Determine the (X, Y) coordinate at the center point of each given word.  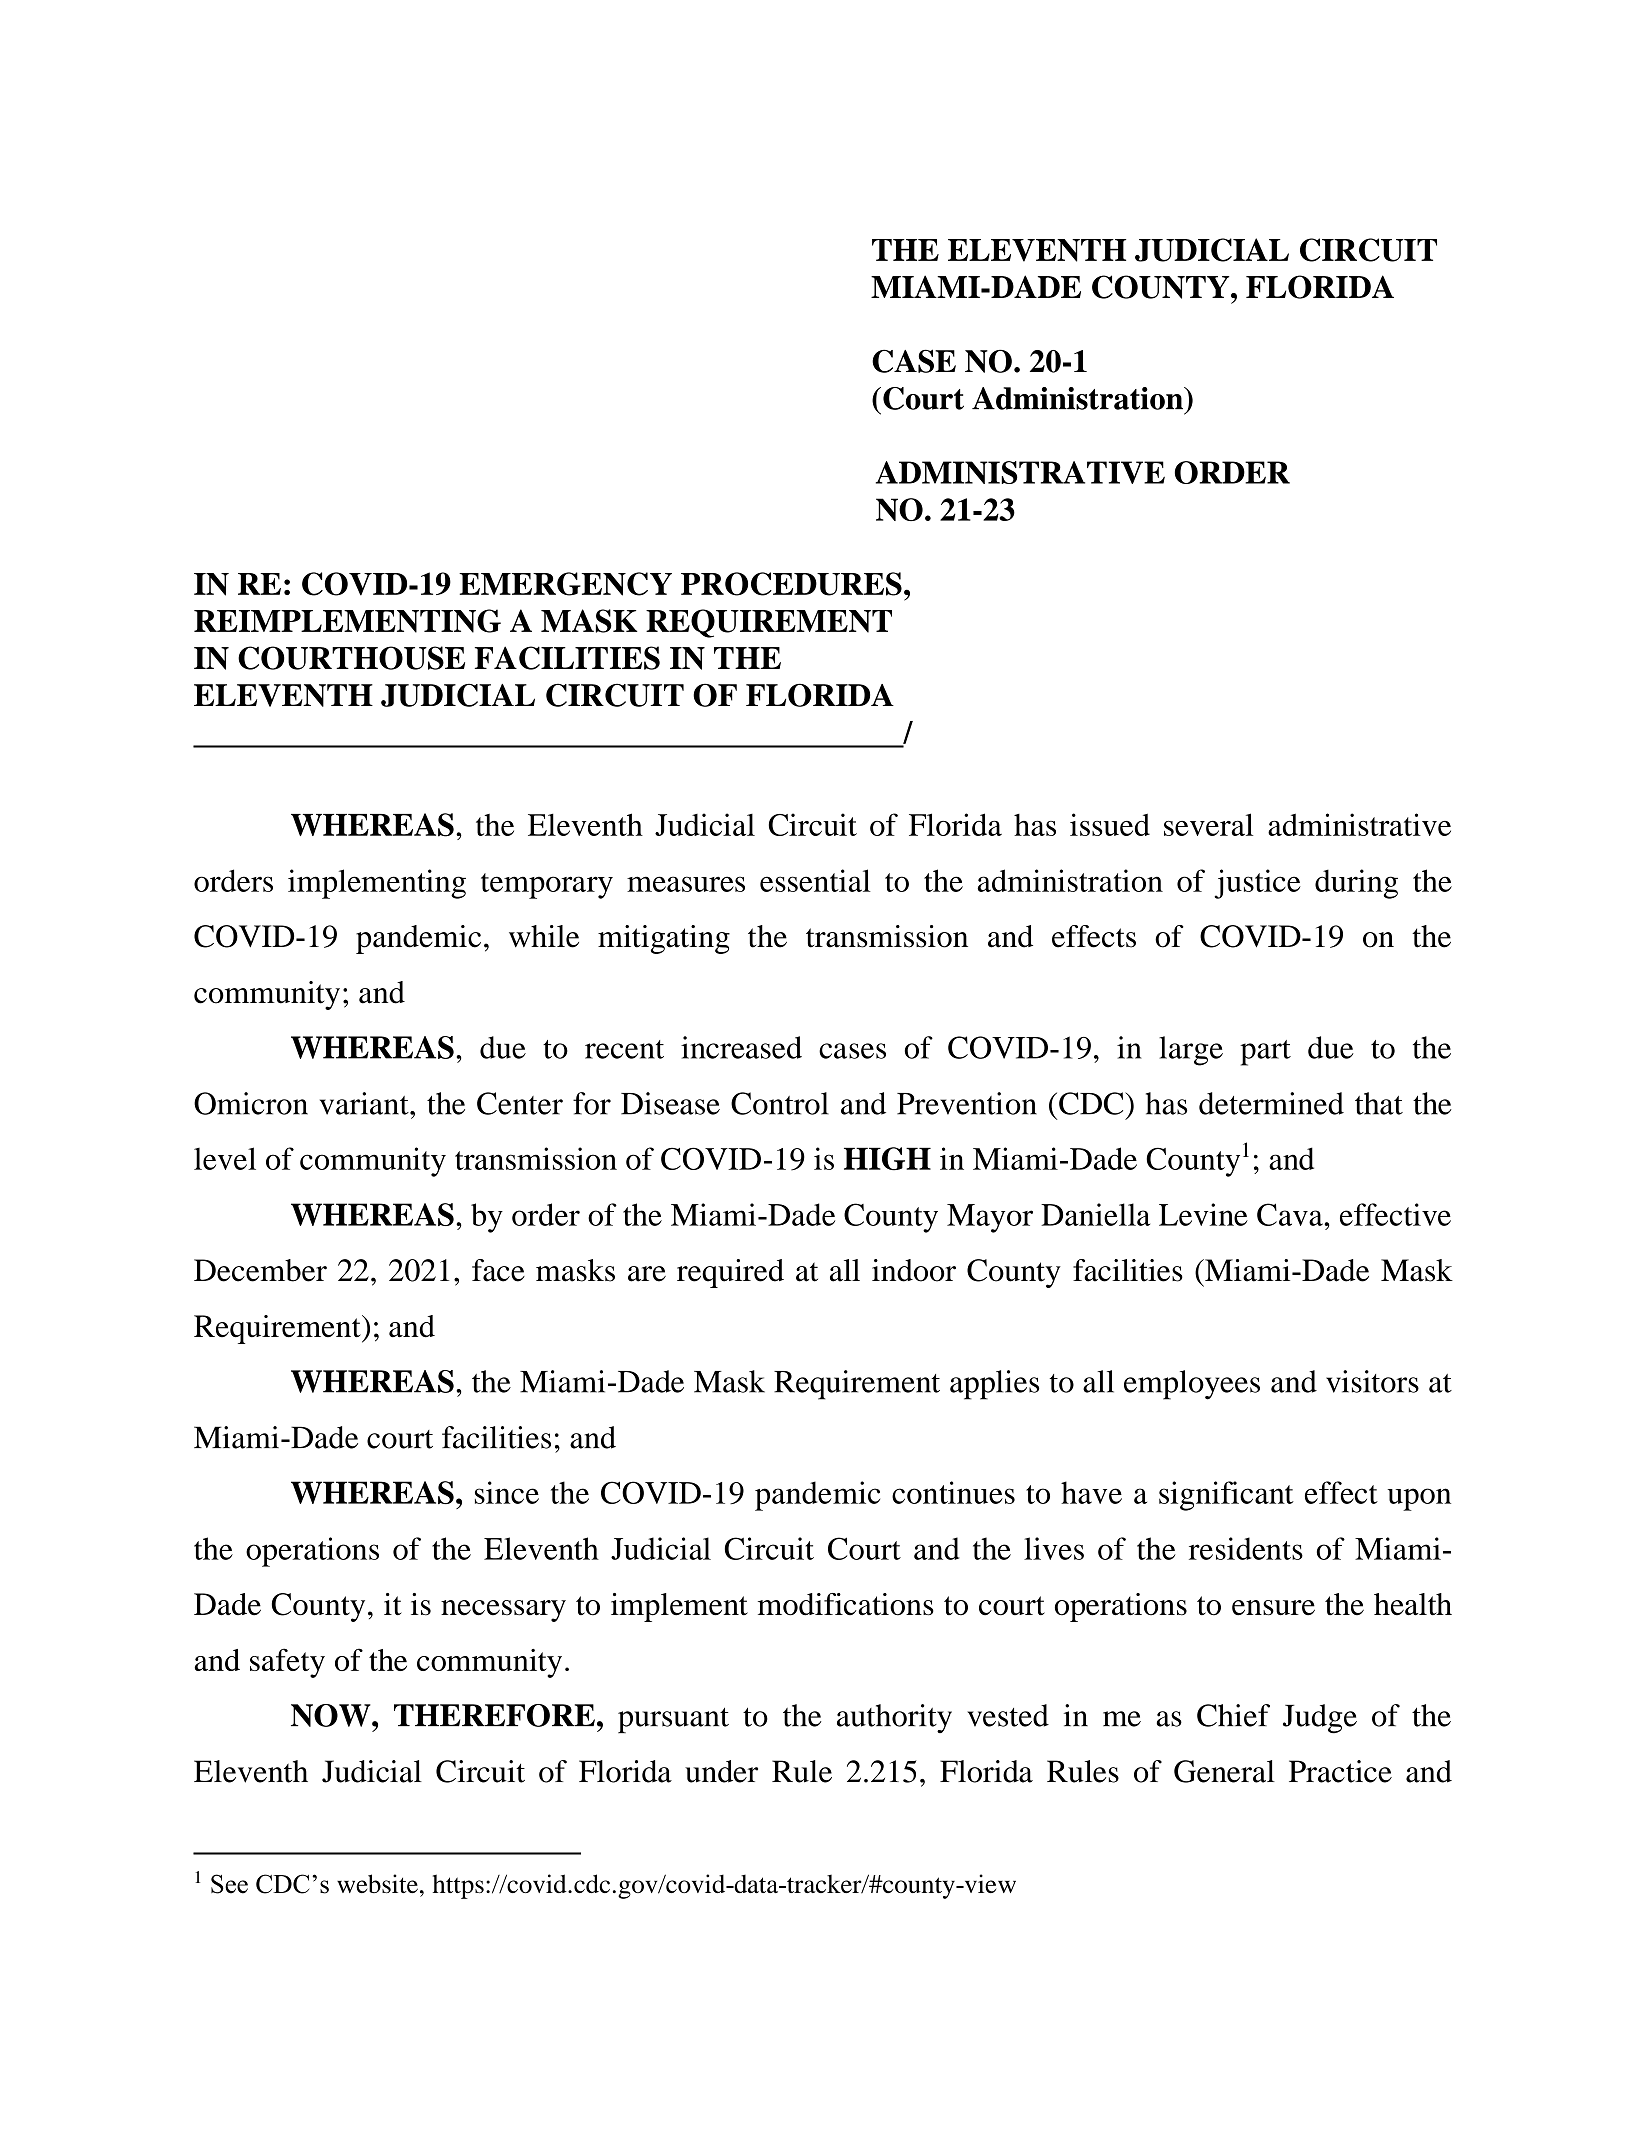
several (1208, 824)
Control (780, 1103)
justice (1257, 884)
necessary (503, 1611)
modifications (846, 1604)
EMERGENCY (565, 584)
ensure (1273, 1608)
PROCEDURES (791, 584)
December (260, 1270)
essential (815, 880)
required (730, 1273)
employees (1192, 1385)
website (377, 1883)
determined (1271, 1103)
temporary (547, 886)
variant (365, 1103)
